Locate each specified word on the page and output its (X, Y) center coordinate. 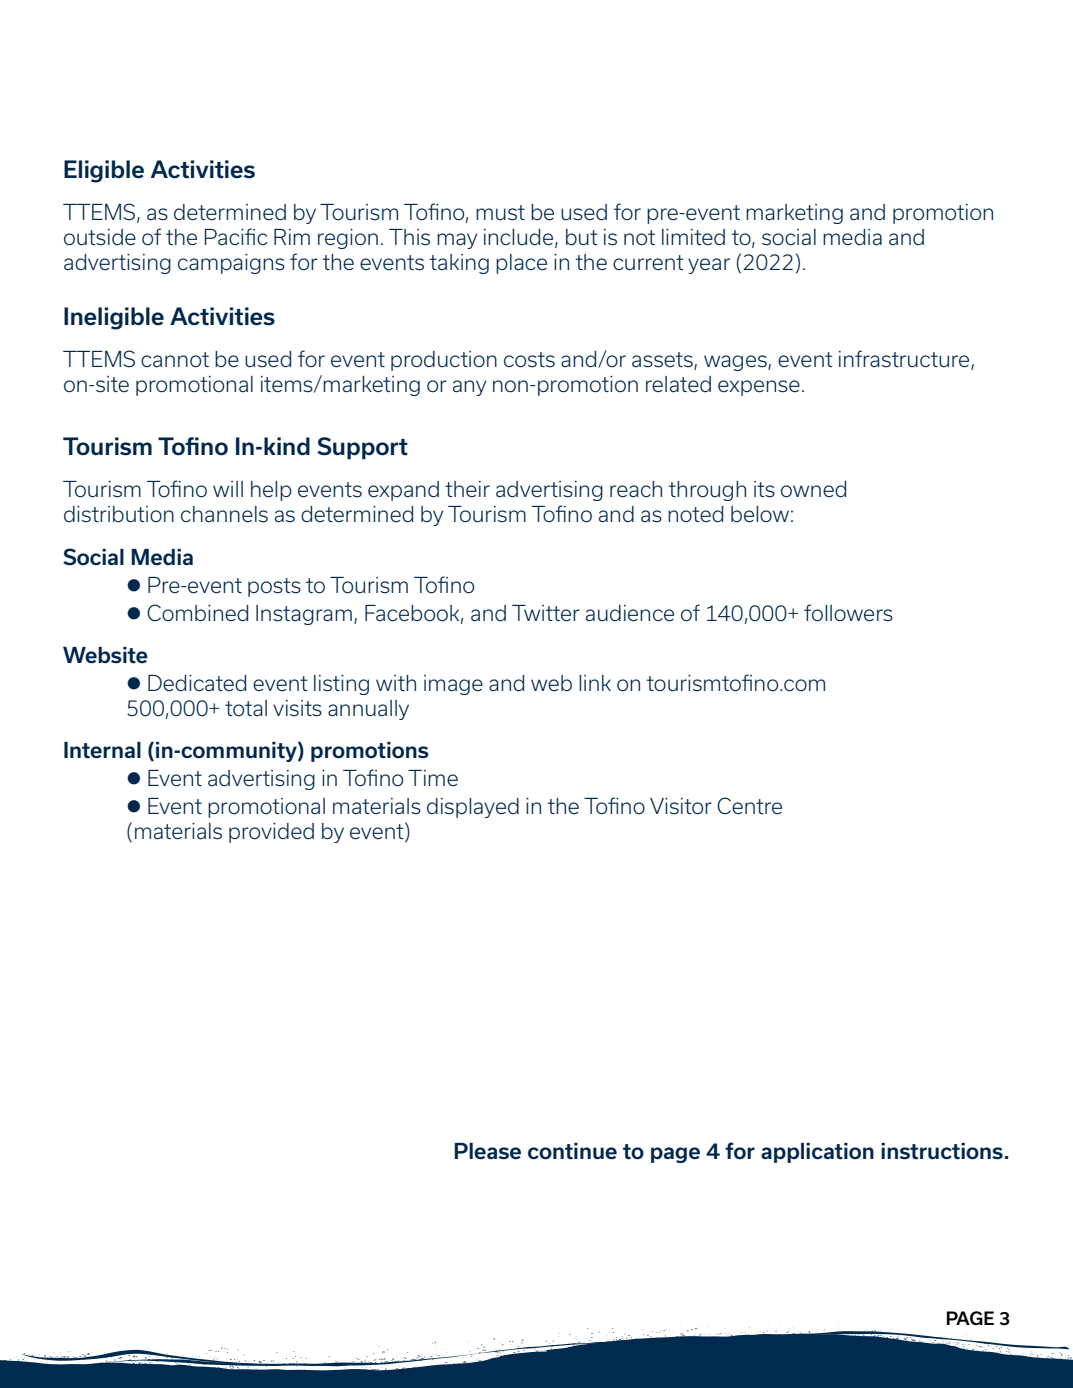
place (521, 264)
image (453, 685)
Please (487, 1151)
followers (848, 613)
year (709, 266)
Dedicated (197, 683)
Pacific (235, 237)
